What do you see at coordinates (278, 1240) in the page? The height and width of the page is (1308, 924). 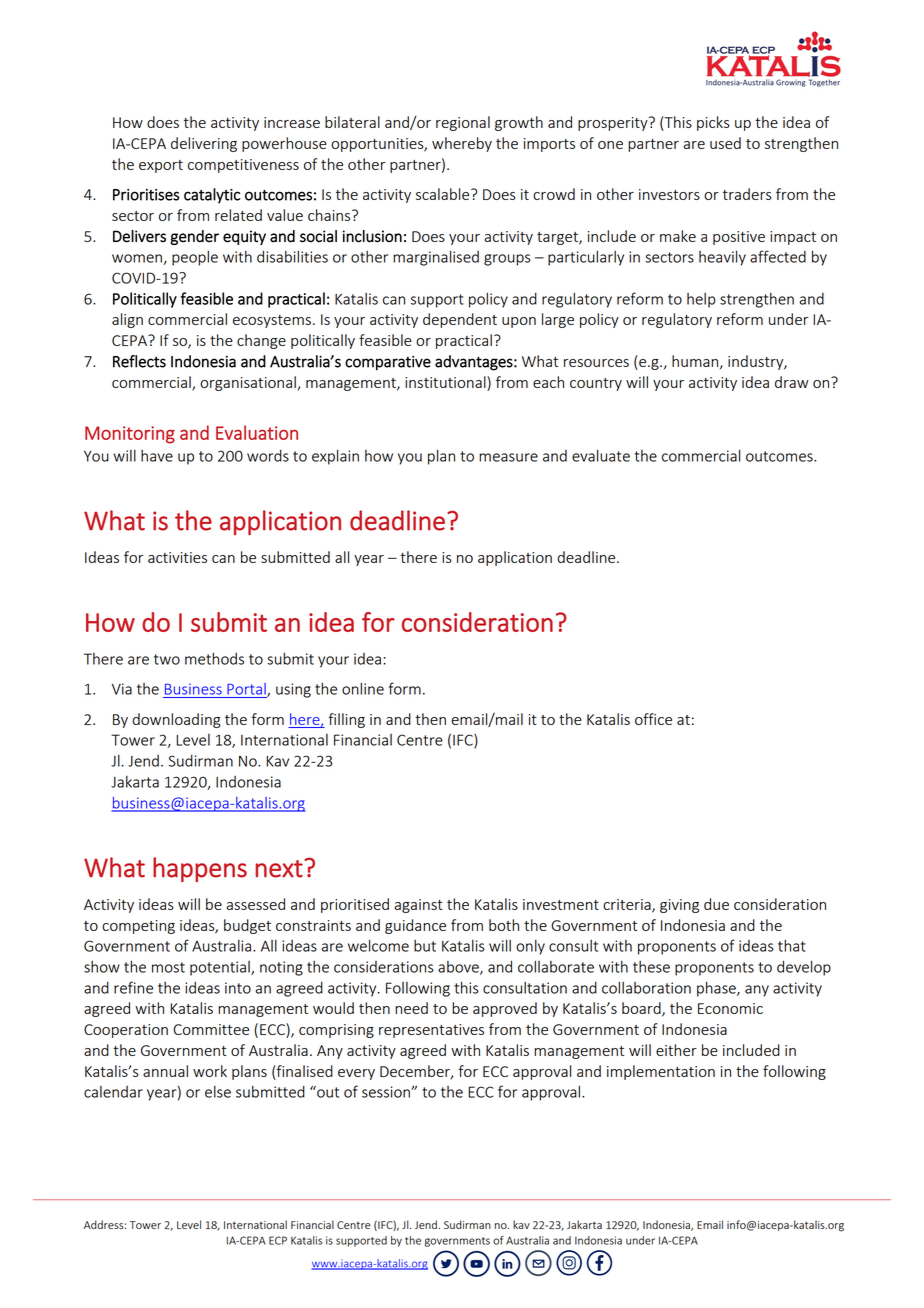 I see `ECP` at bounding box center [278, 1240].
